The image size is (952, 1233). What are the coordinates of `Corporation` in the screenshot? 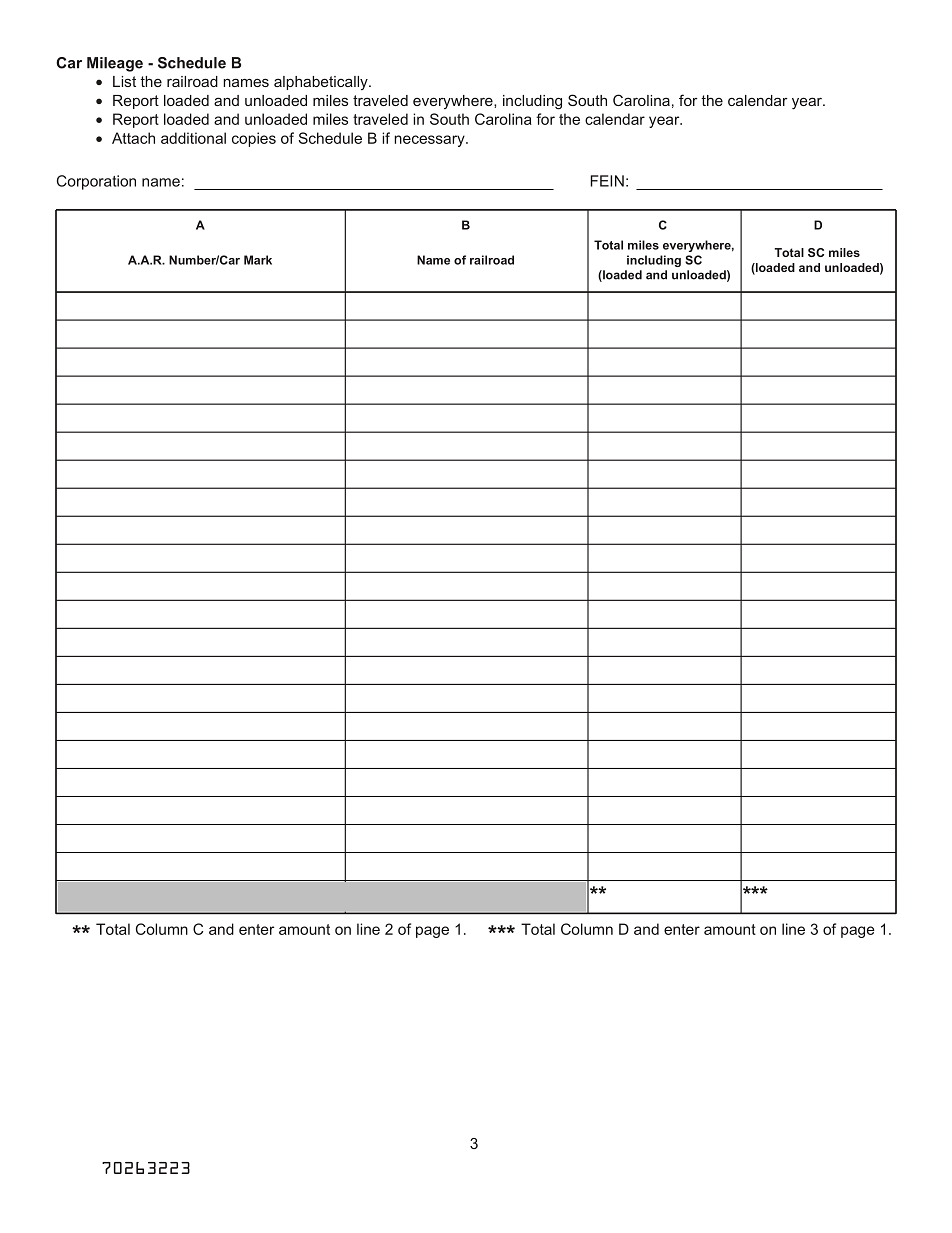 It's located at (96, 182).
